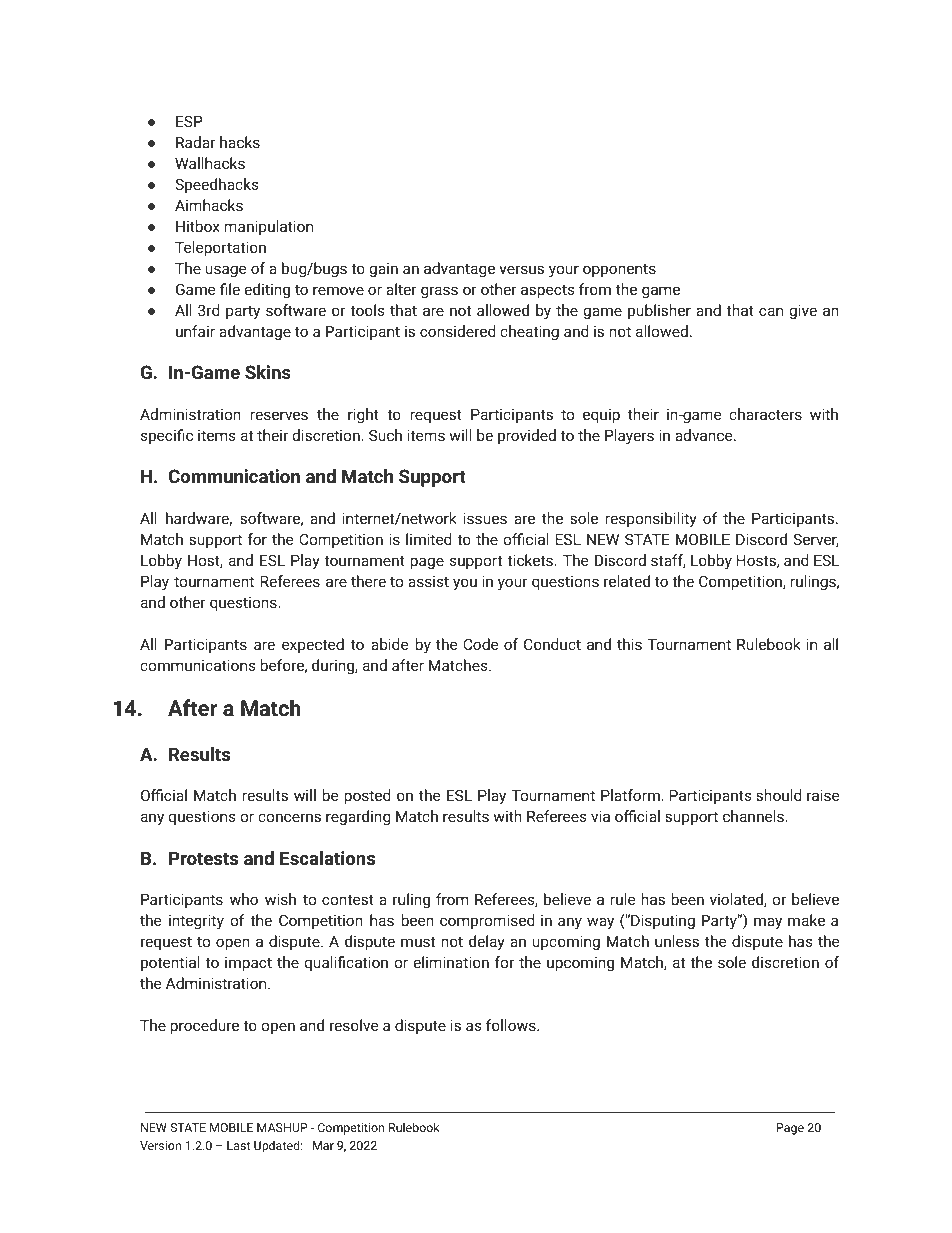 The image size is (952, 1233). What do you see at coordinates (480, 644) in the page?
I see `Code` at bounding box center [480, 644].
